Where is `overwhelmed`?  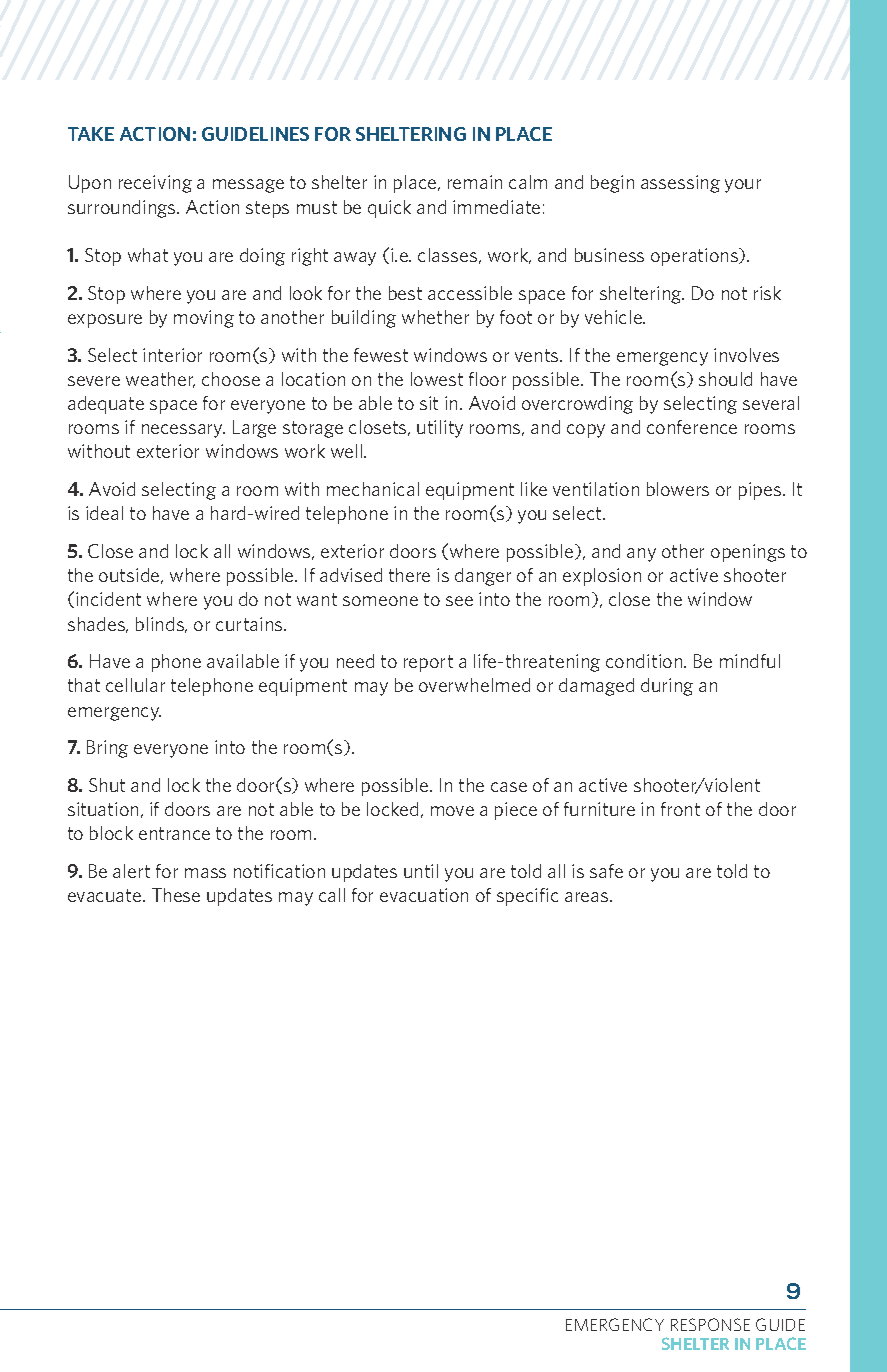
overwhelmed is located at coordinates (474, 685).
